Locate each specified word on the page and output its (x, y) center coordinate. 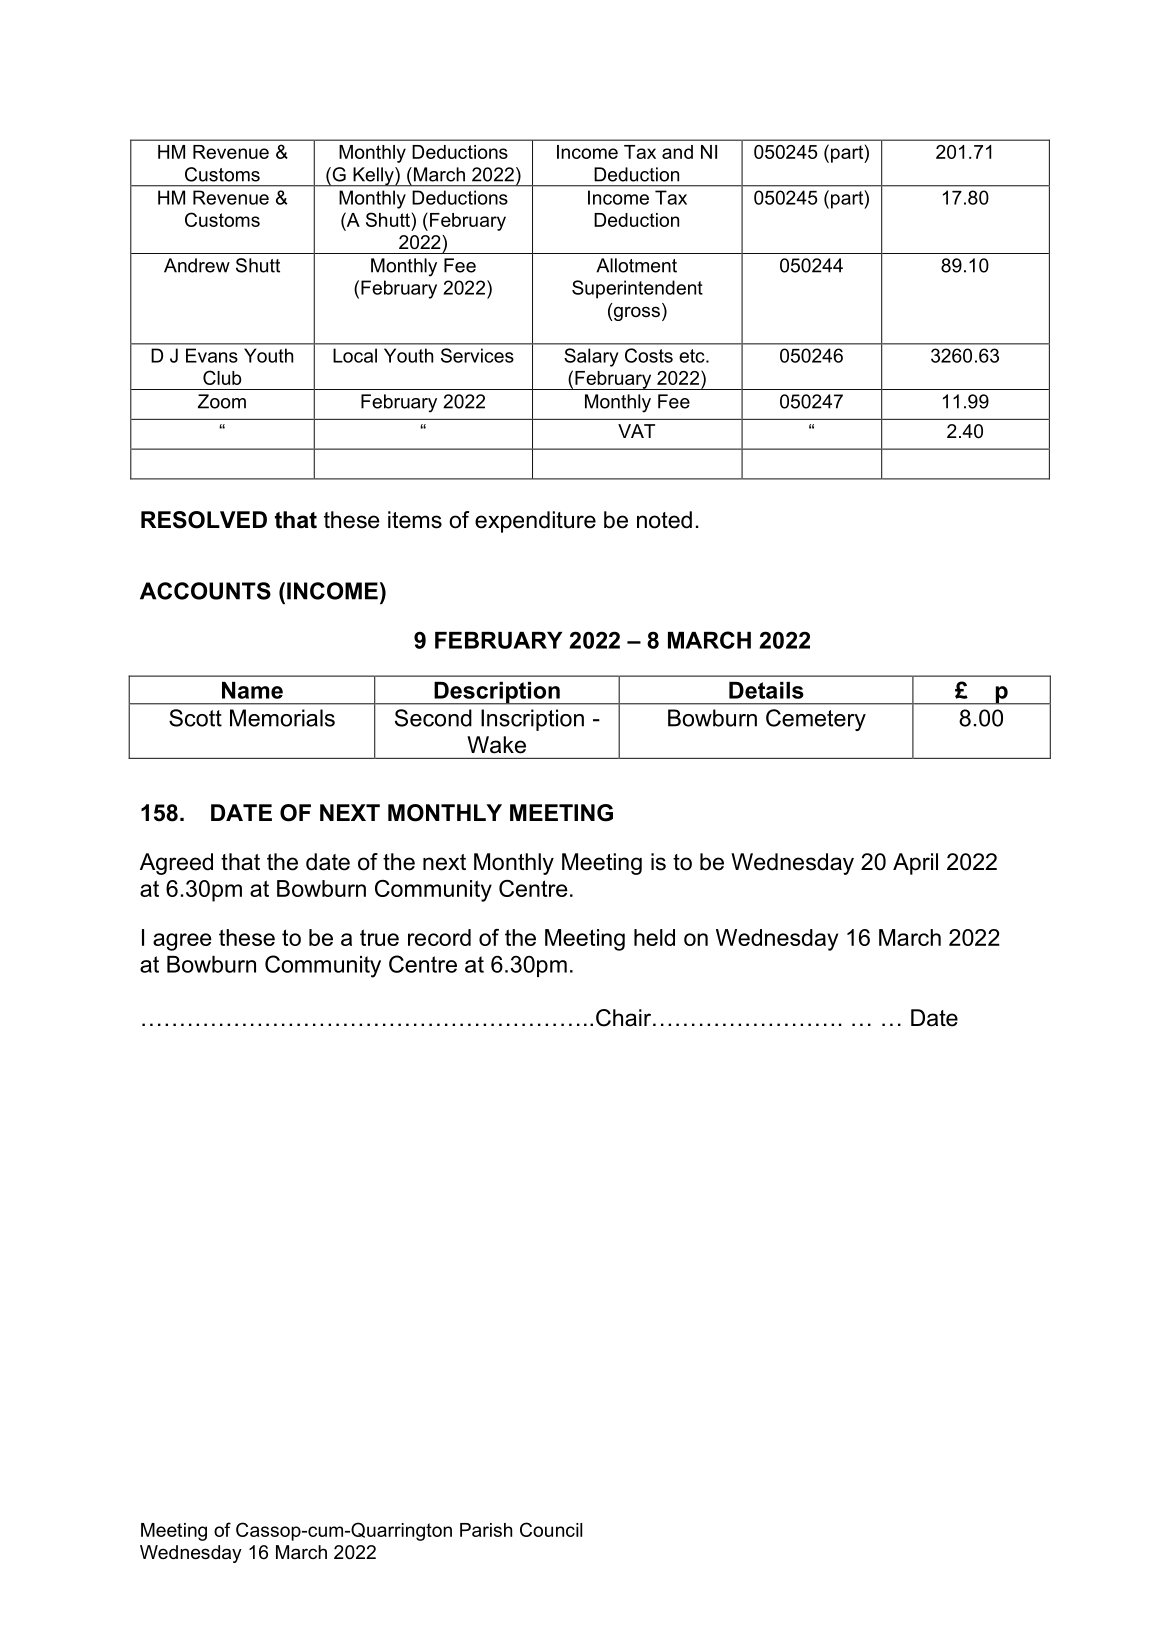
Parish (486, 1530)
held (654, 937)
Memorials (282, 718)
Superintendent (637, 289)
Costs (649, 355)
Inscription (532, 720)
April (915, 864)
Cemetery (816, 720)
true (379, 937)
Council (551, 1529)
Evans (212, 355)
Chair (623, 1018)
